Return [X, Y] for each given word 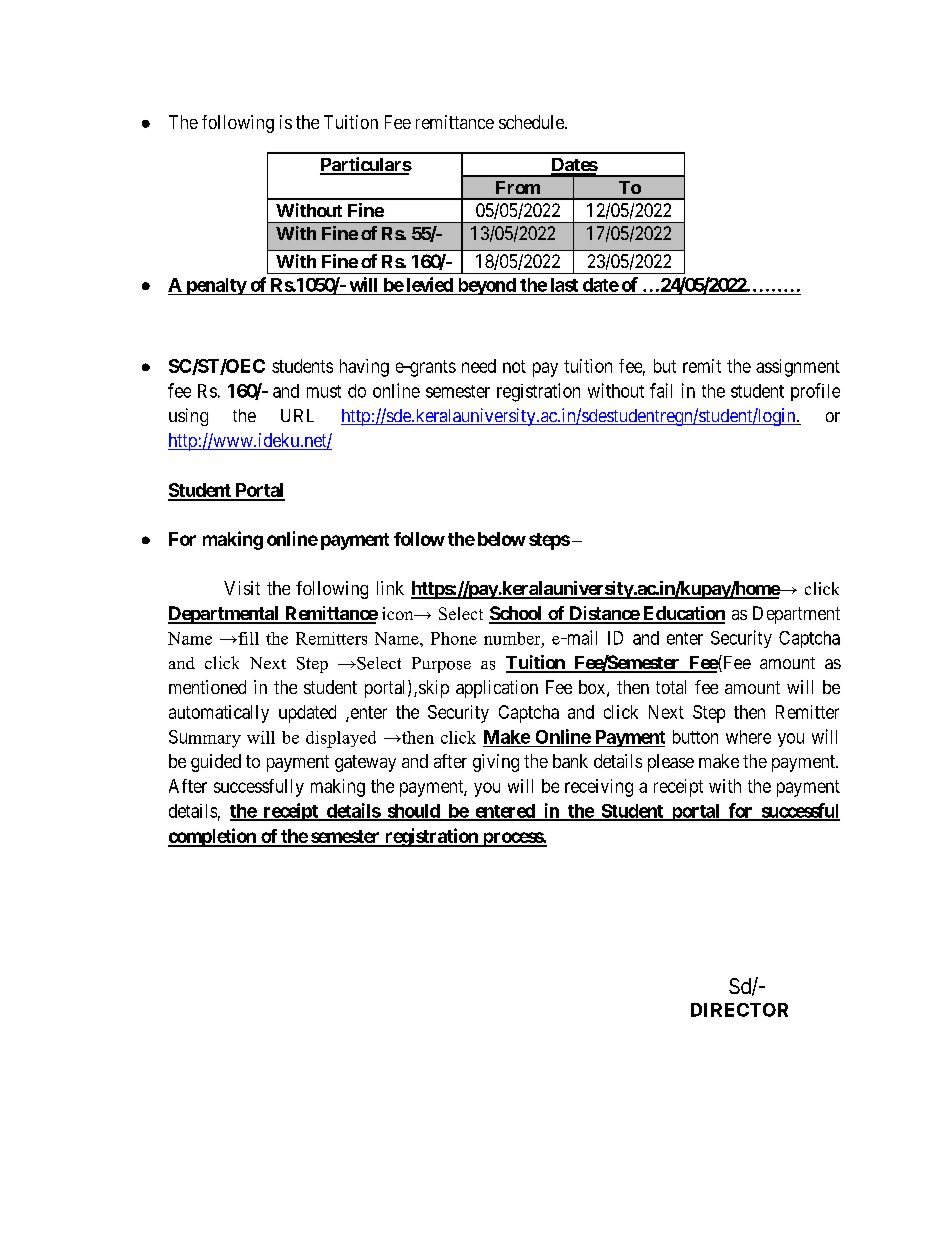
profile [815, 392]
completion [213, 837]
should [413, 812]
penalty [215, 286]
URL [297, 415]
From [518, 187]
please [671, 763]
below [502, 539]
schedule [532, 122]
